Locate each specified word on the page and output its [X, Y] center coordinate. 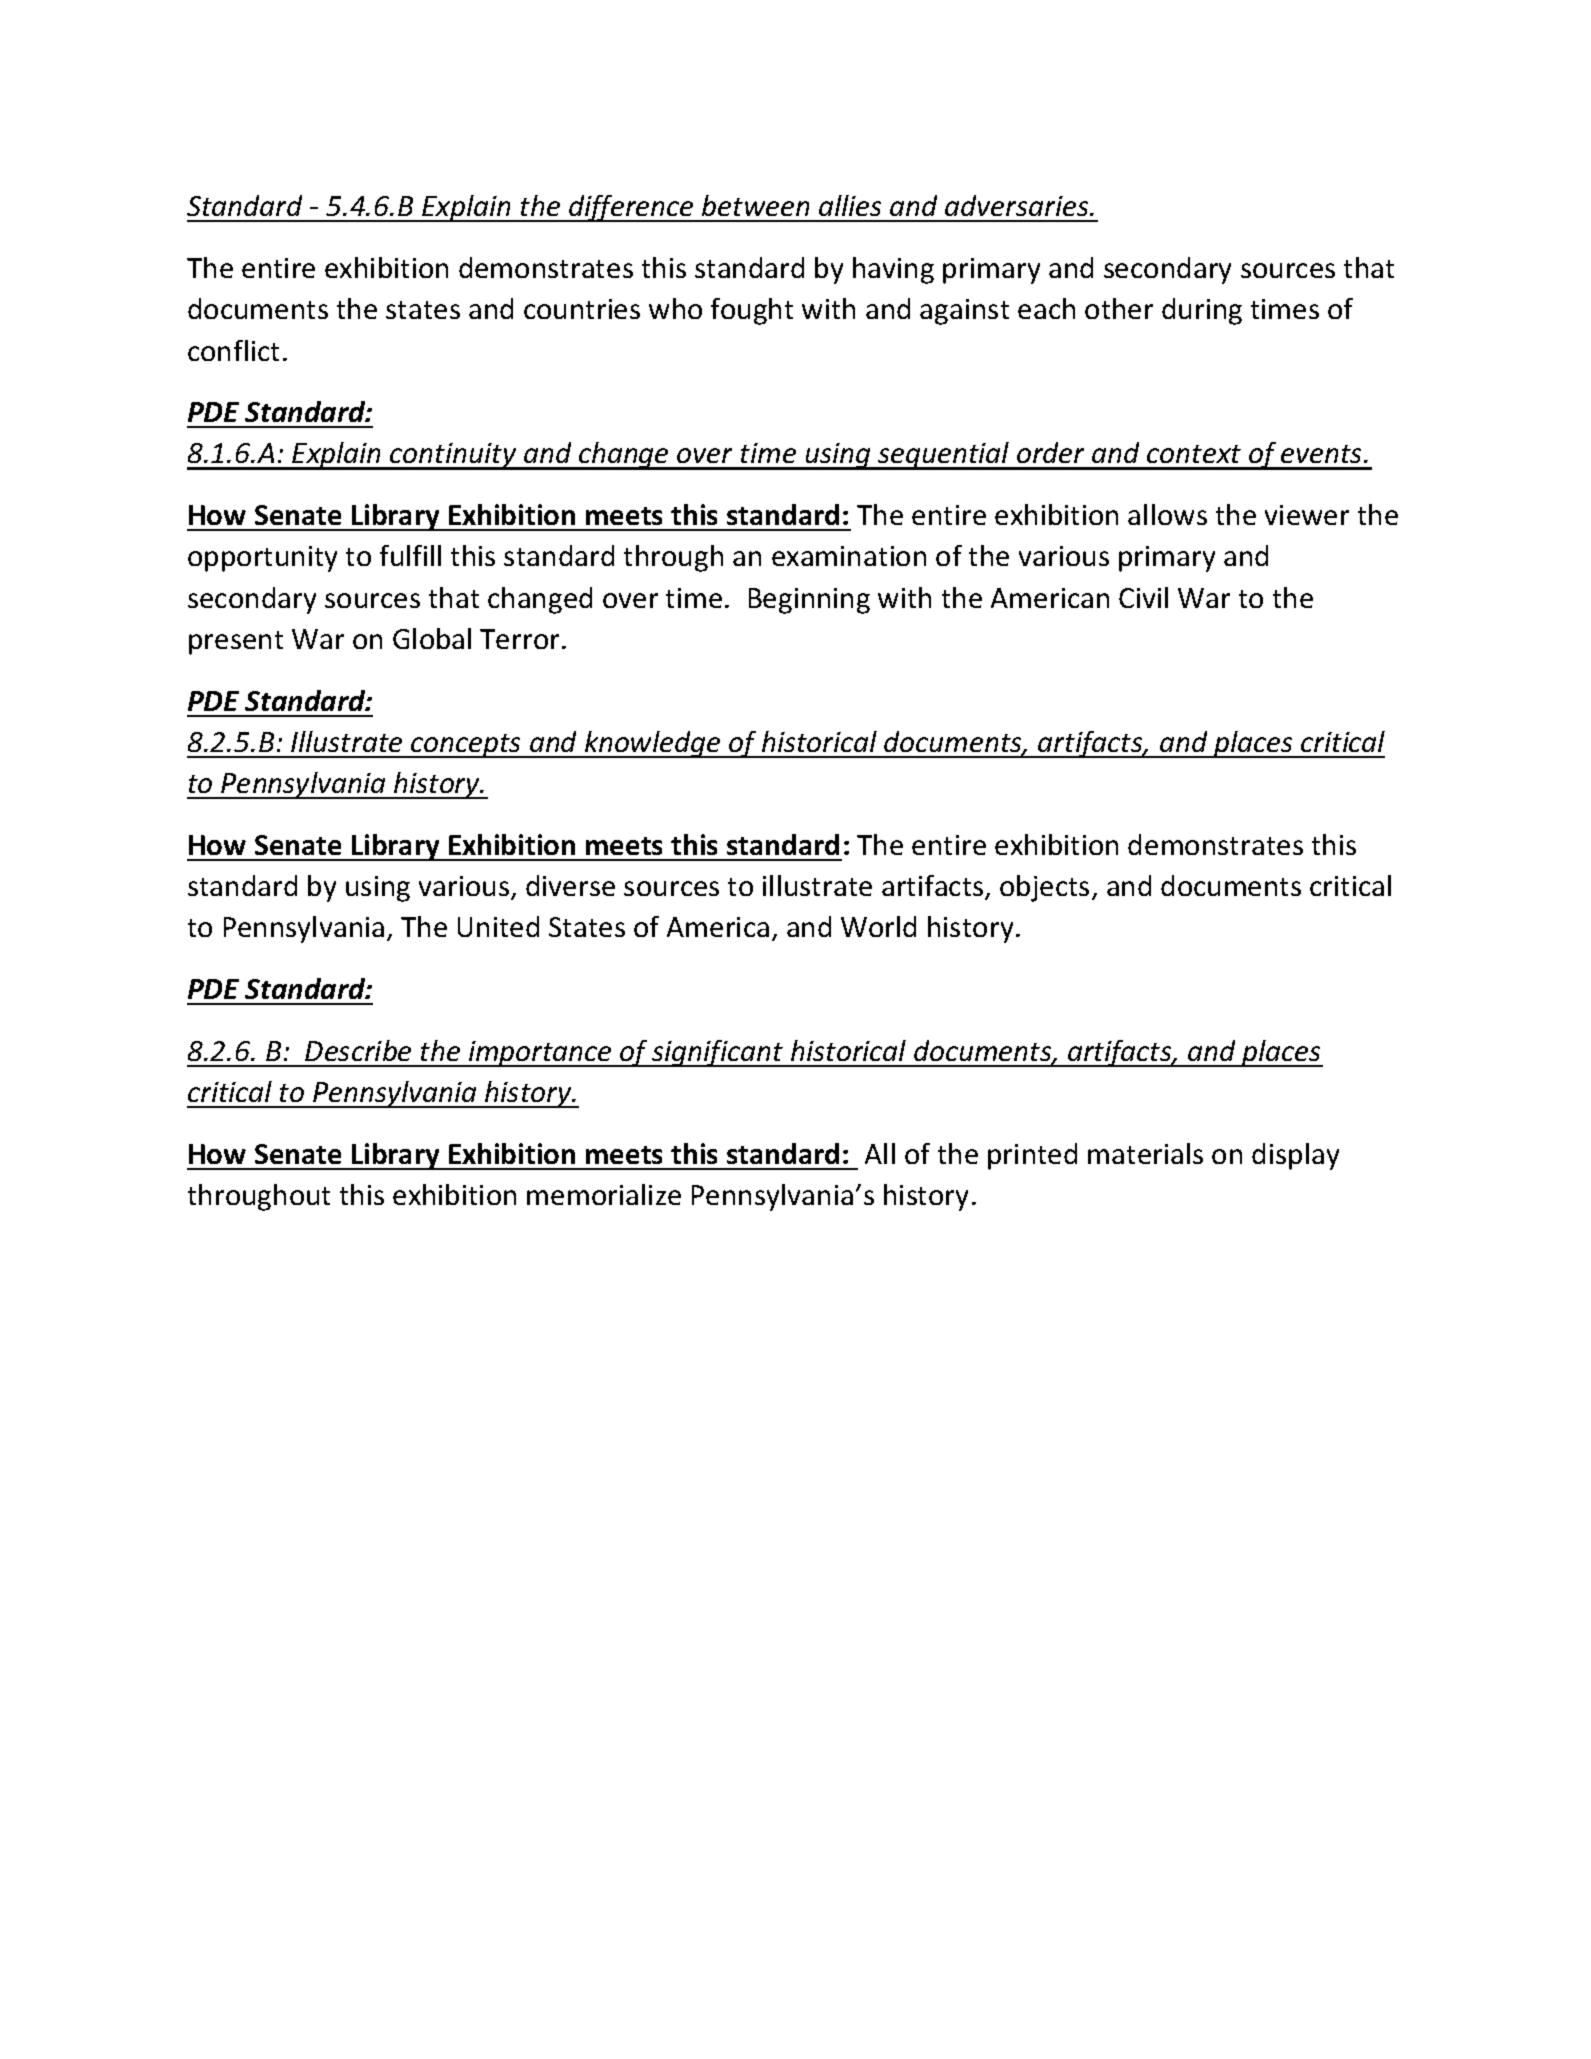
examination [849, 556]
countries [582, 309]
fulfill [410, 555]
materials [1145, 1153]
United [498, 926]
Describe [358, 1050]
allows [1167, 514]
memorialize [604, 1194]
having [893, 270]
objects [1044, 888]
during [1202, 311]
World [878, 926]
